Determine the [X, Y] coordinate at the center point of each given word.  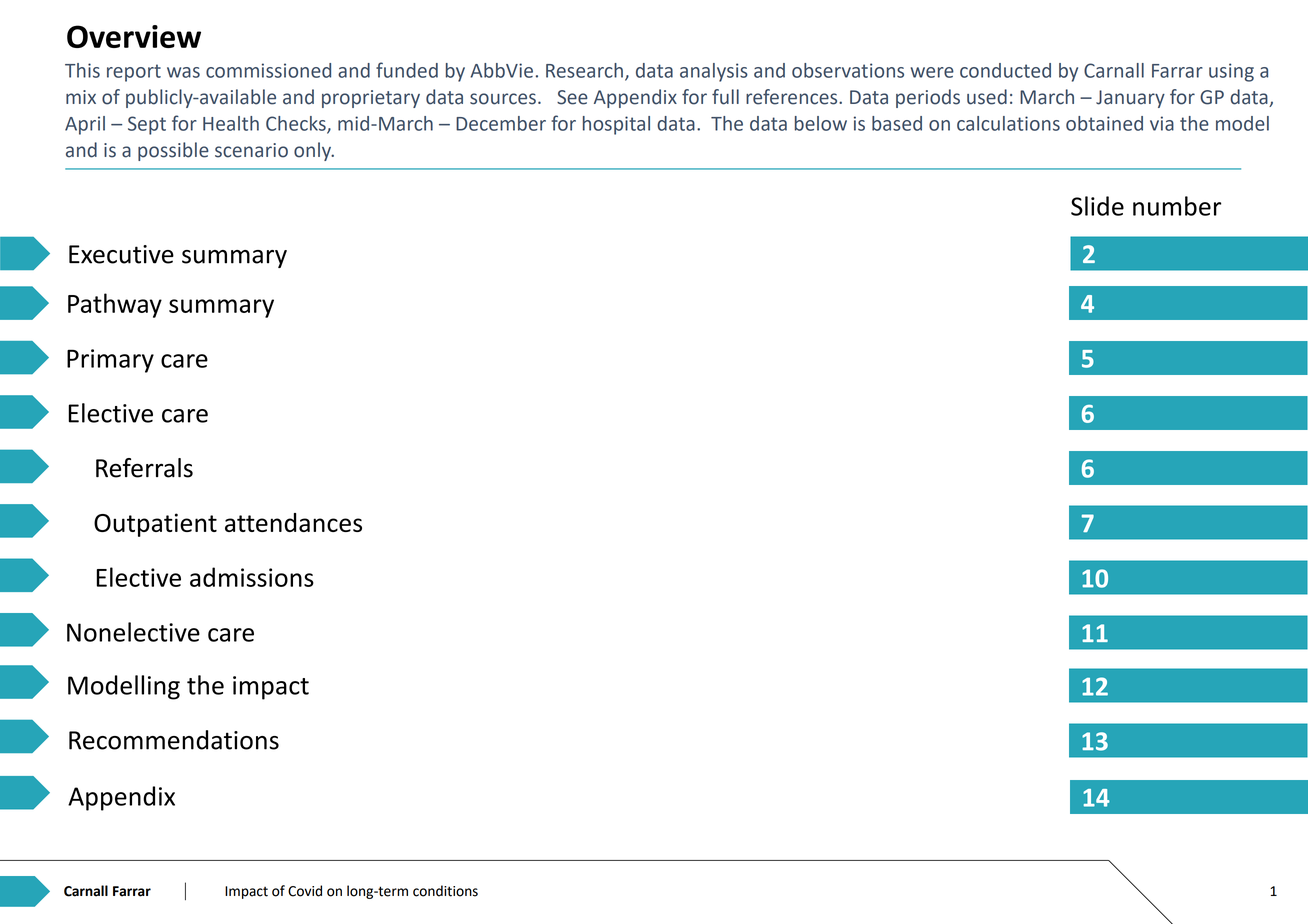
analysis [714, 72]
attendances [293, 522]
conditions [445, 891]
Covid [305, 891]
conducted [1005, 70]
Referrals [144, 468]
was [183, 72]
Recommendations [174, 740]
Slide [1097, 206]
